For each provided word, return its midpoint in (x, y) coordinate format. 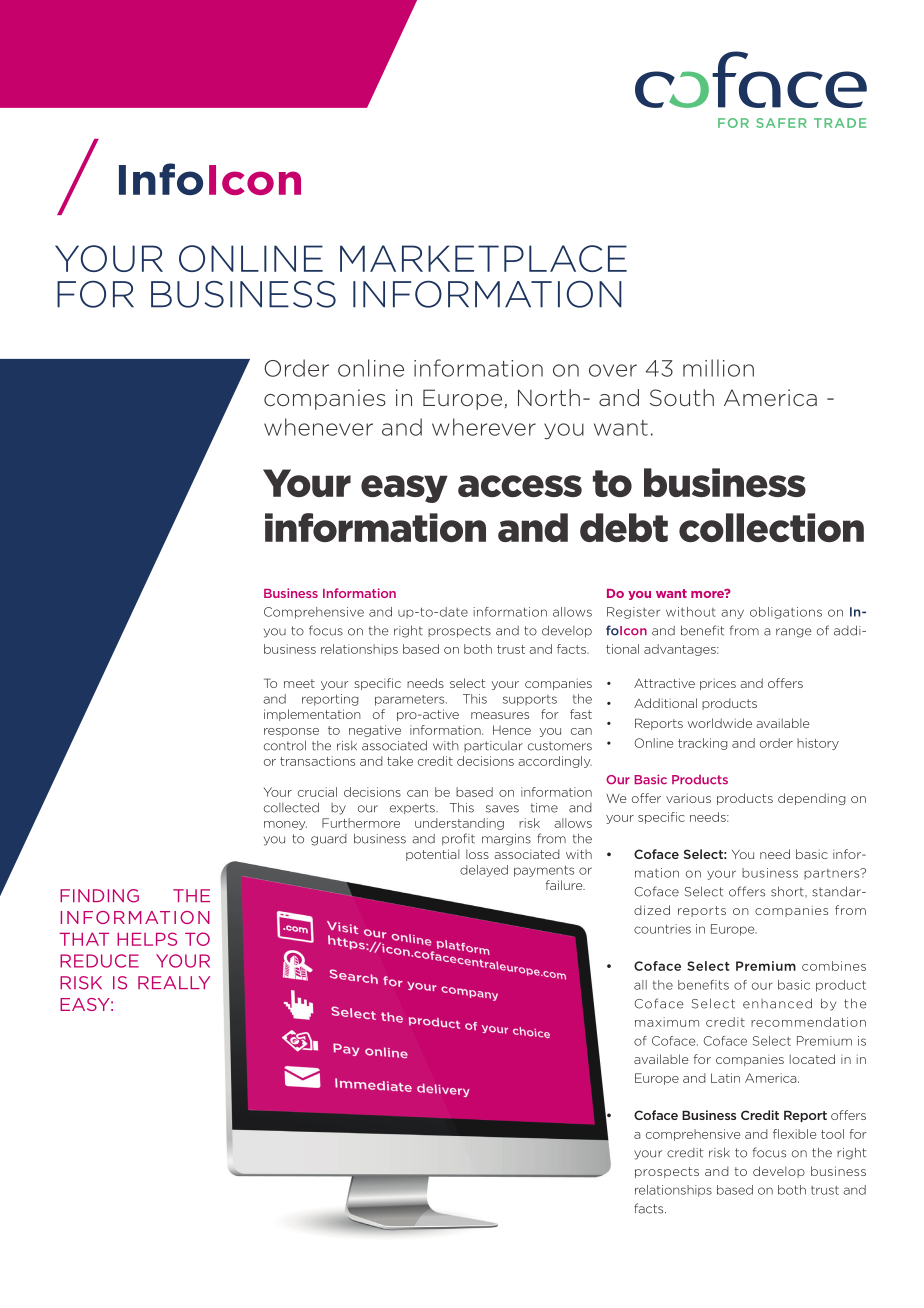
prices (718, 684)
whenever (318, 427)
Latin (725, 1078)
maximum (667, 1022)
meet (299, 683)
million (718, 368)
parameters (411, 700)
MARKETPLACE (483, 258)
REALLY (174, 982)
